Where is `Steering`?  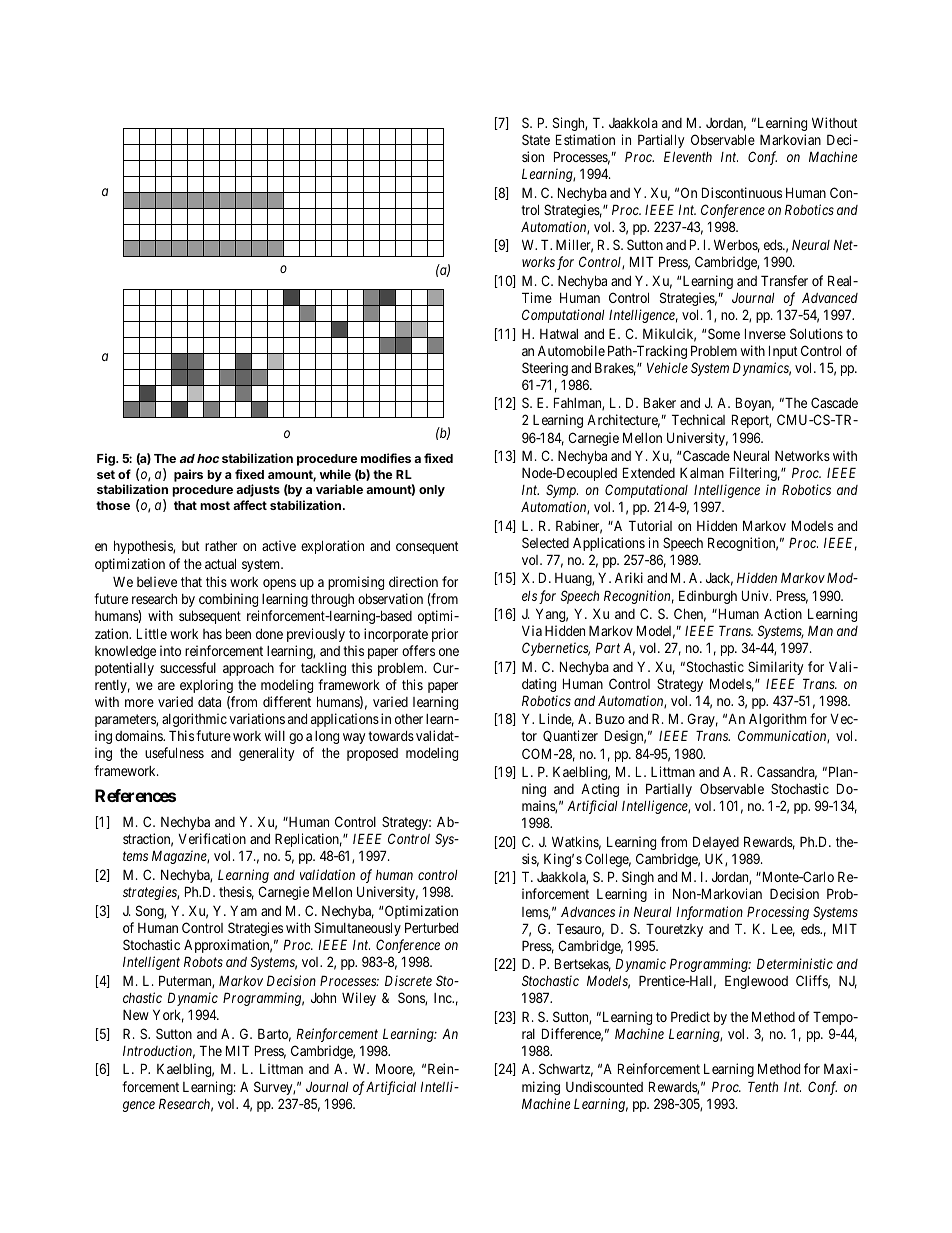
Steering is located at coordinates (545, 369).
